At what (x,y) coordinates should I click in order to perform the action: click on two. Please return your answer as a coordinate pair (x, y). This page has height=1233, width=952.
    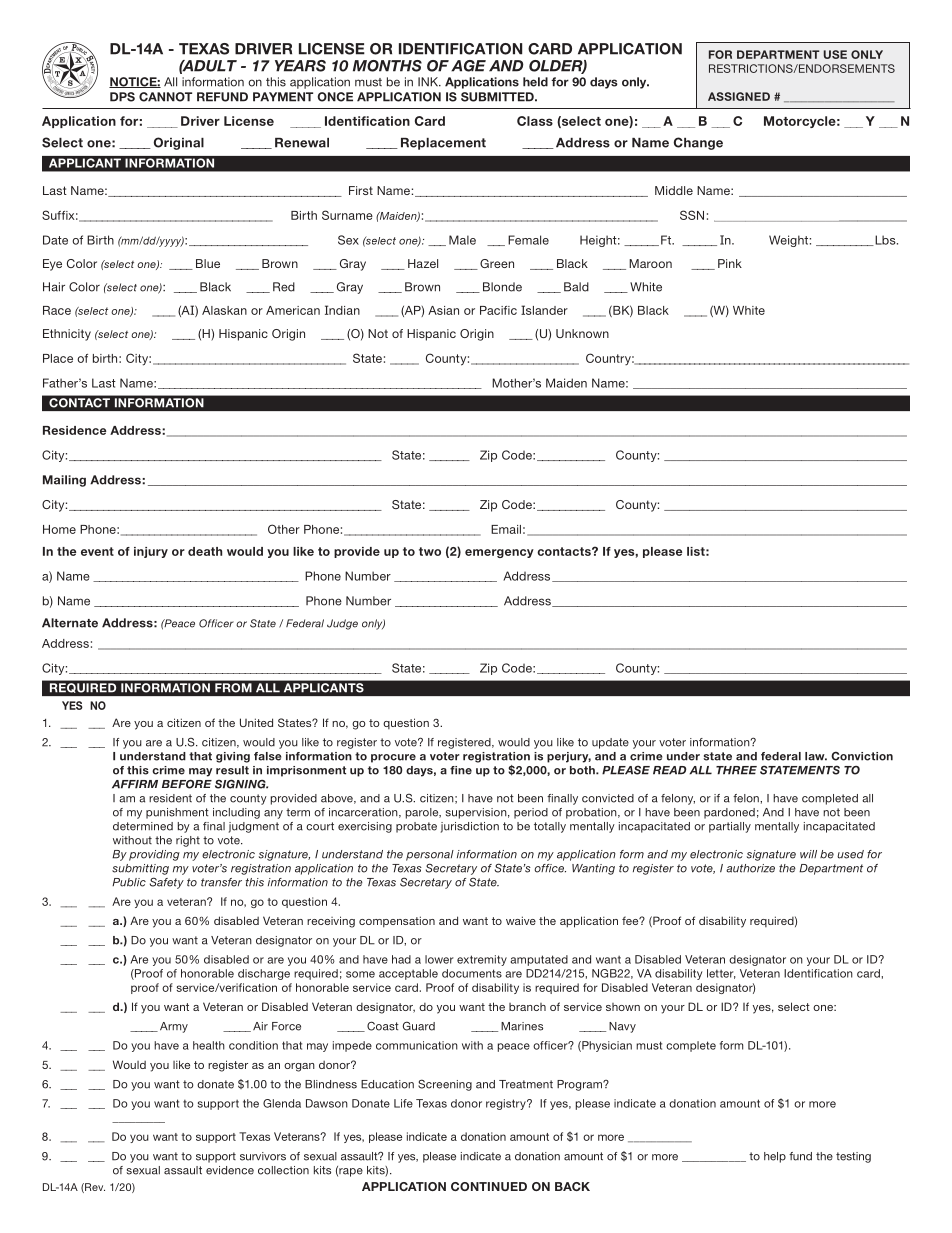
    Looking at the image, I should click on (430, 551).
